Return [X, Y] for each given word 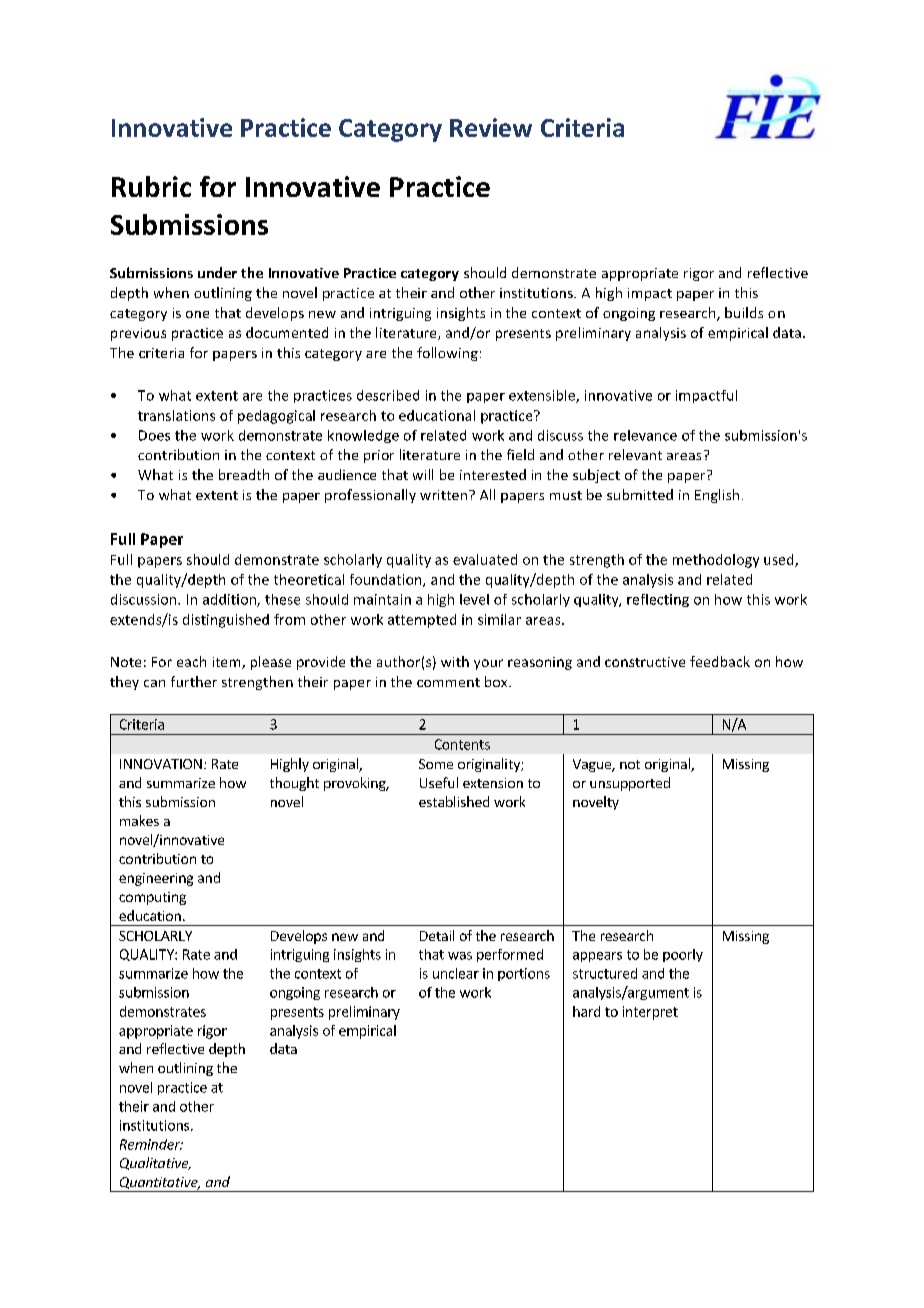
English [717, 496]
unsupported [630, 784]
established [454, 801]
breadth [244, 474]
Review [491, 127]
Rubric [151, 186]
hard [586, 1011]
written [445, 495]
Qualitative [155, 1163]
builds [744, 312]
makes [139, 820]
